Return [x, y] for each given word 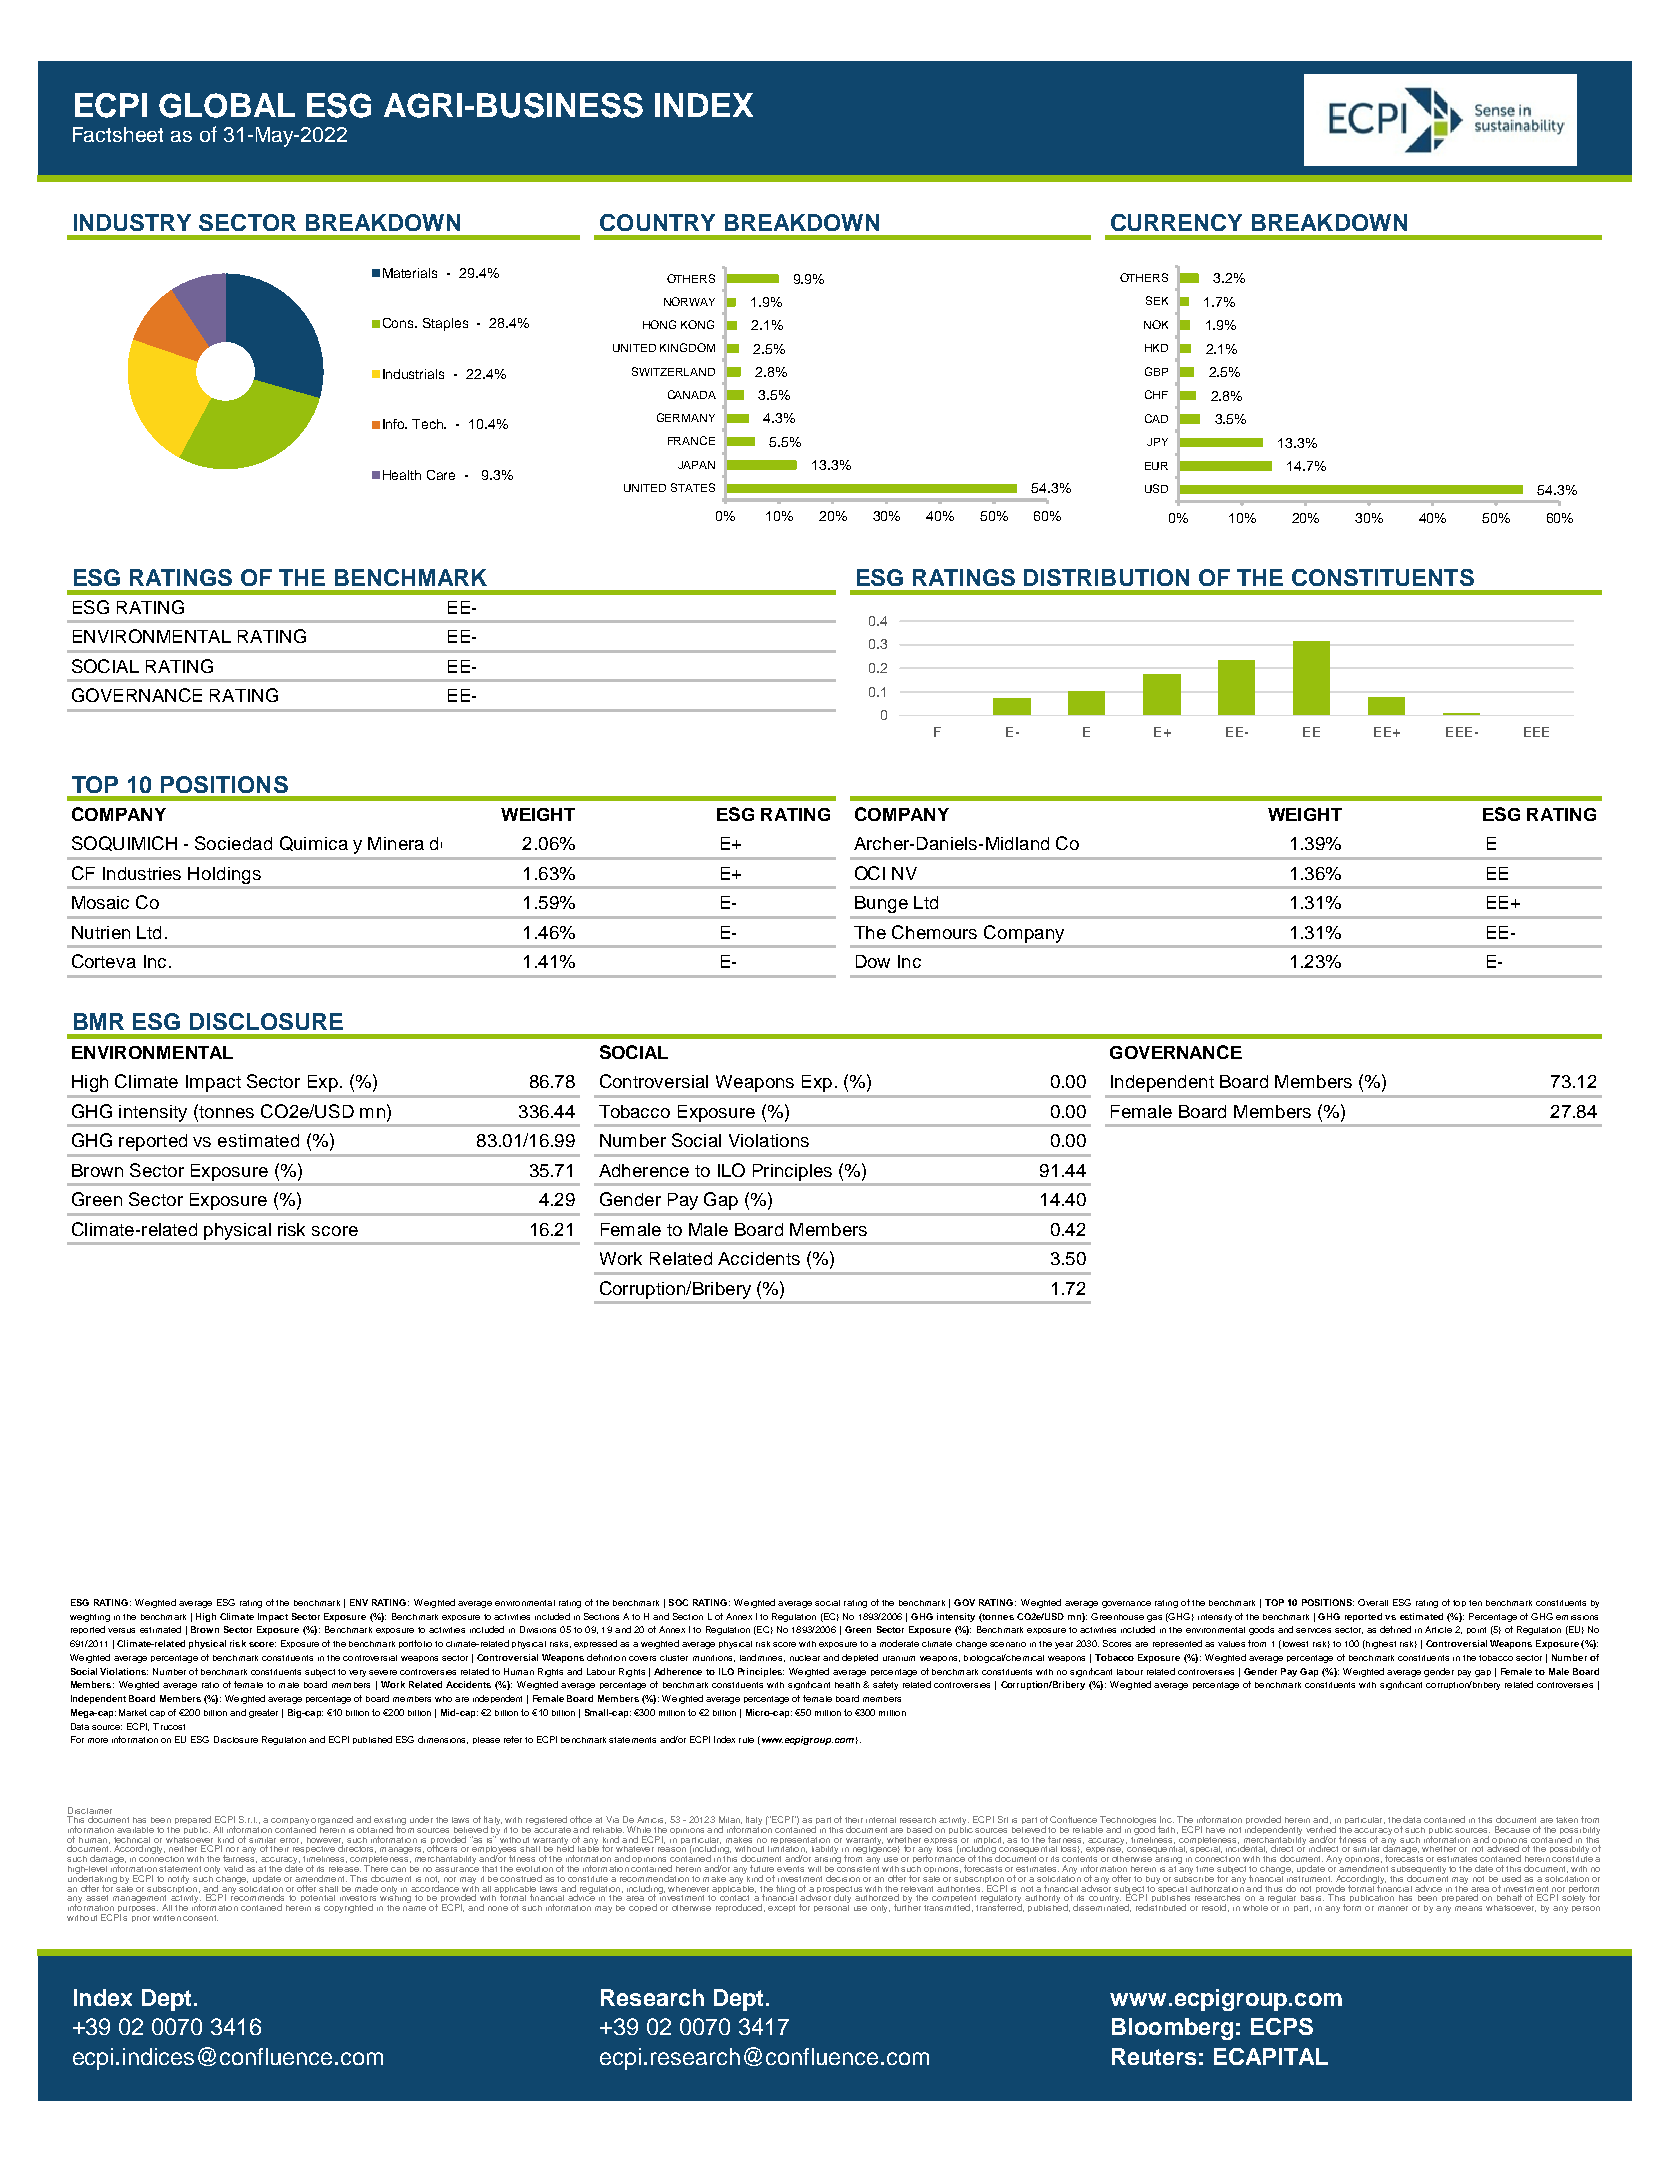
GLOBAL [227, 105]
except [781, 1908]
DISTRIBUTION [1106, 577]
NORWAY [689, 301]
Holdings [224, 875]
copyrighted [348, 1908]
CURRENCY [1176, 222]
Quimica [314, 843]
